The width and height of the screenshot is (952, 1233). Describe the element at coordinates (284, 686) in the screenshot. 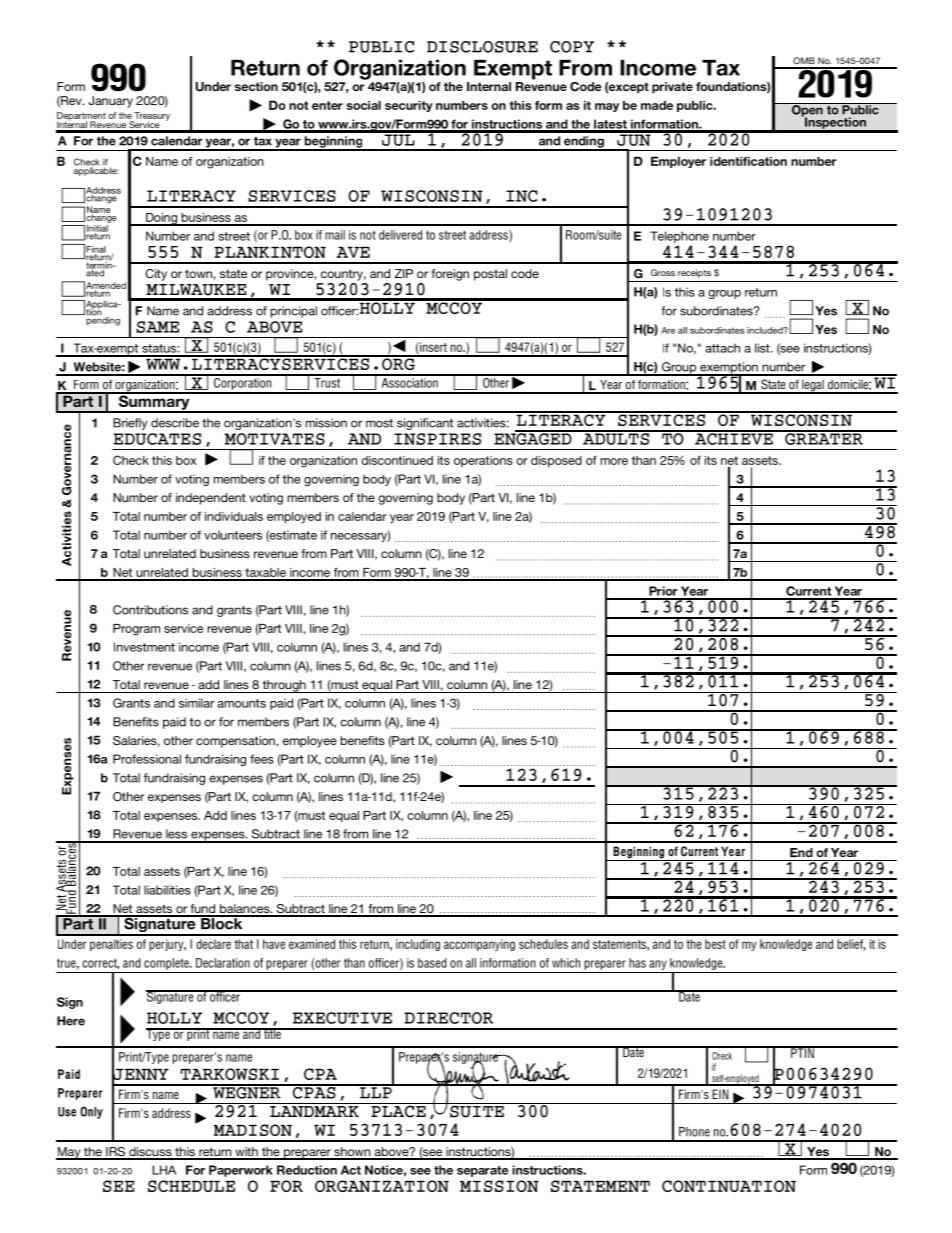

I see `through` at that location.
